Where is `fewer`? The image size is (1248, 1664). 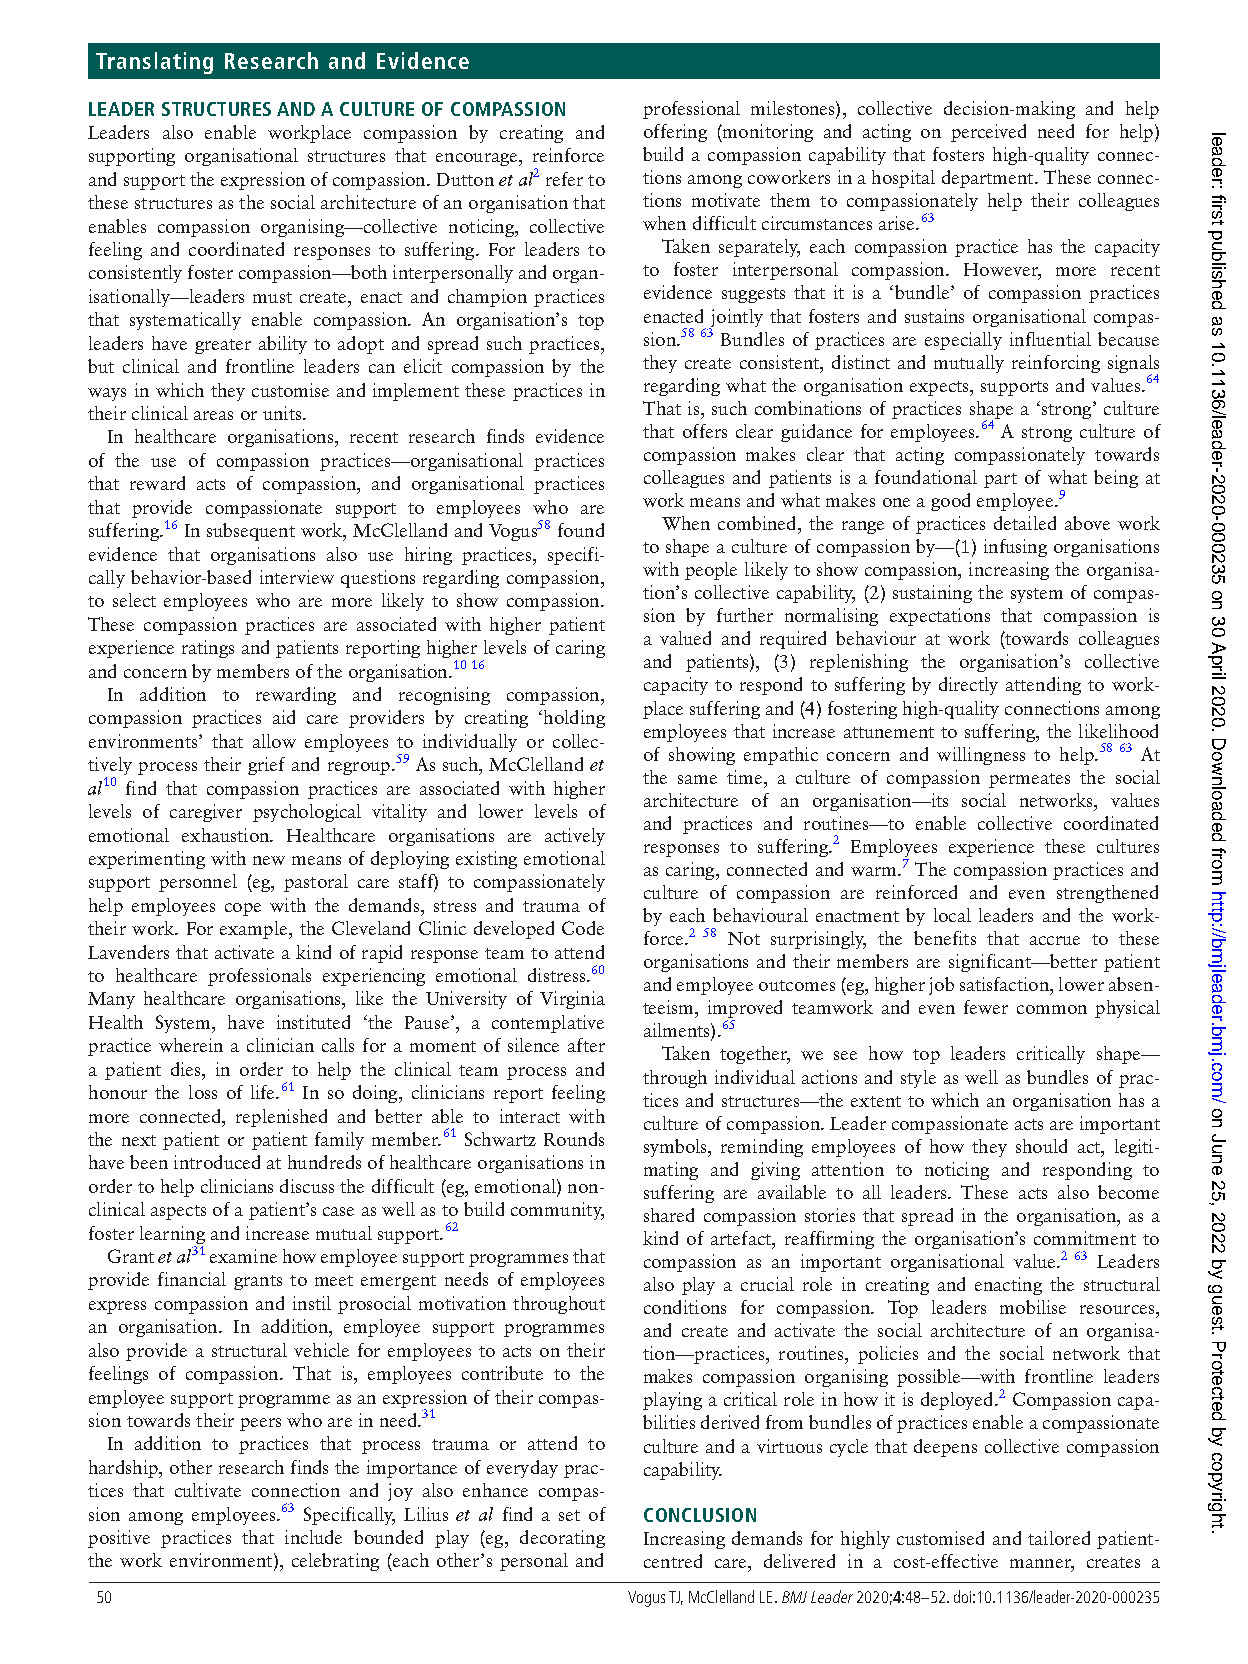 fewer is located at coordinates (986, 1007).
